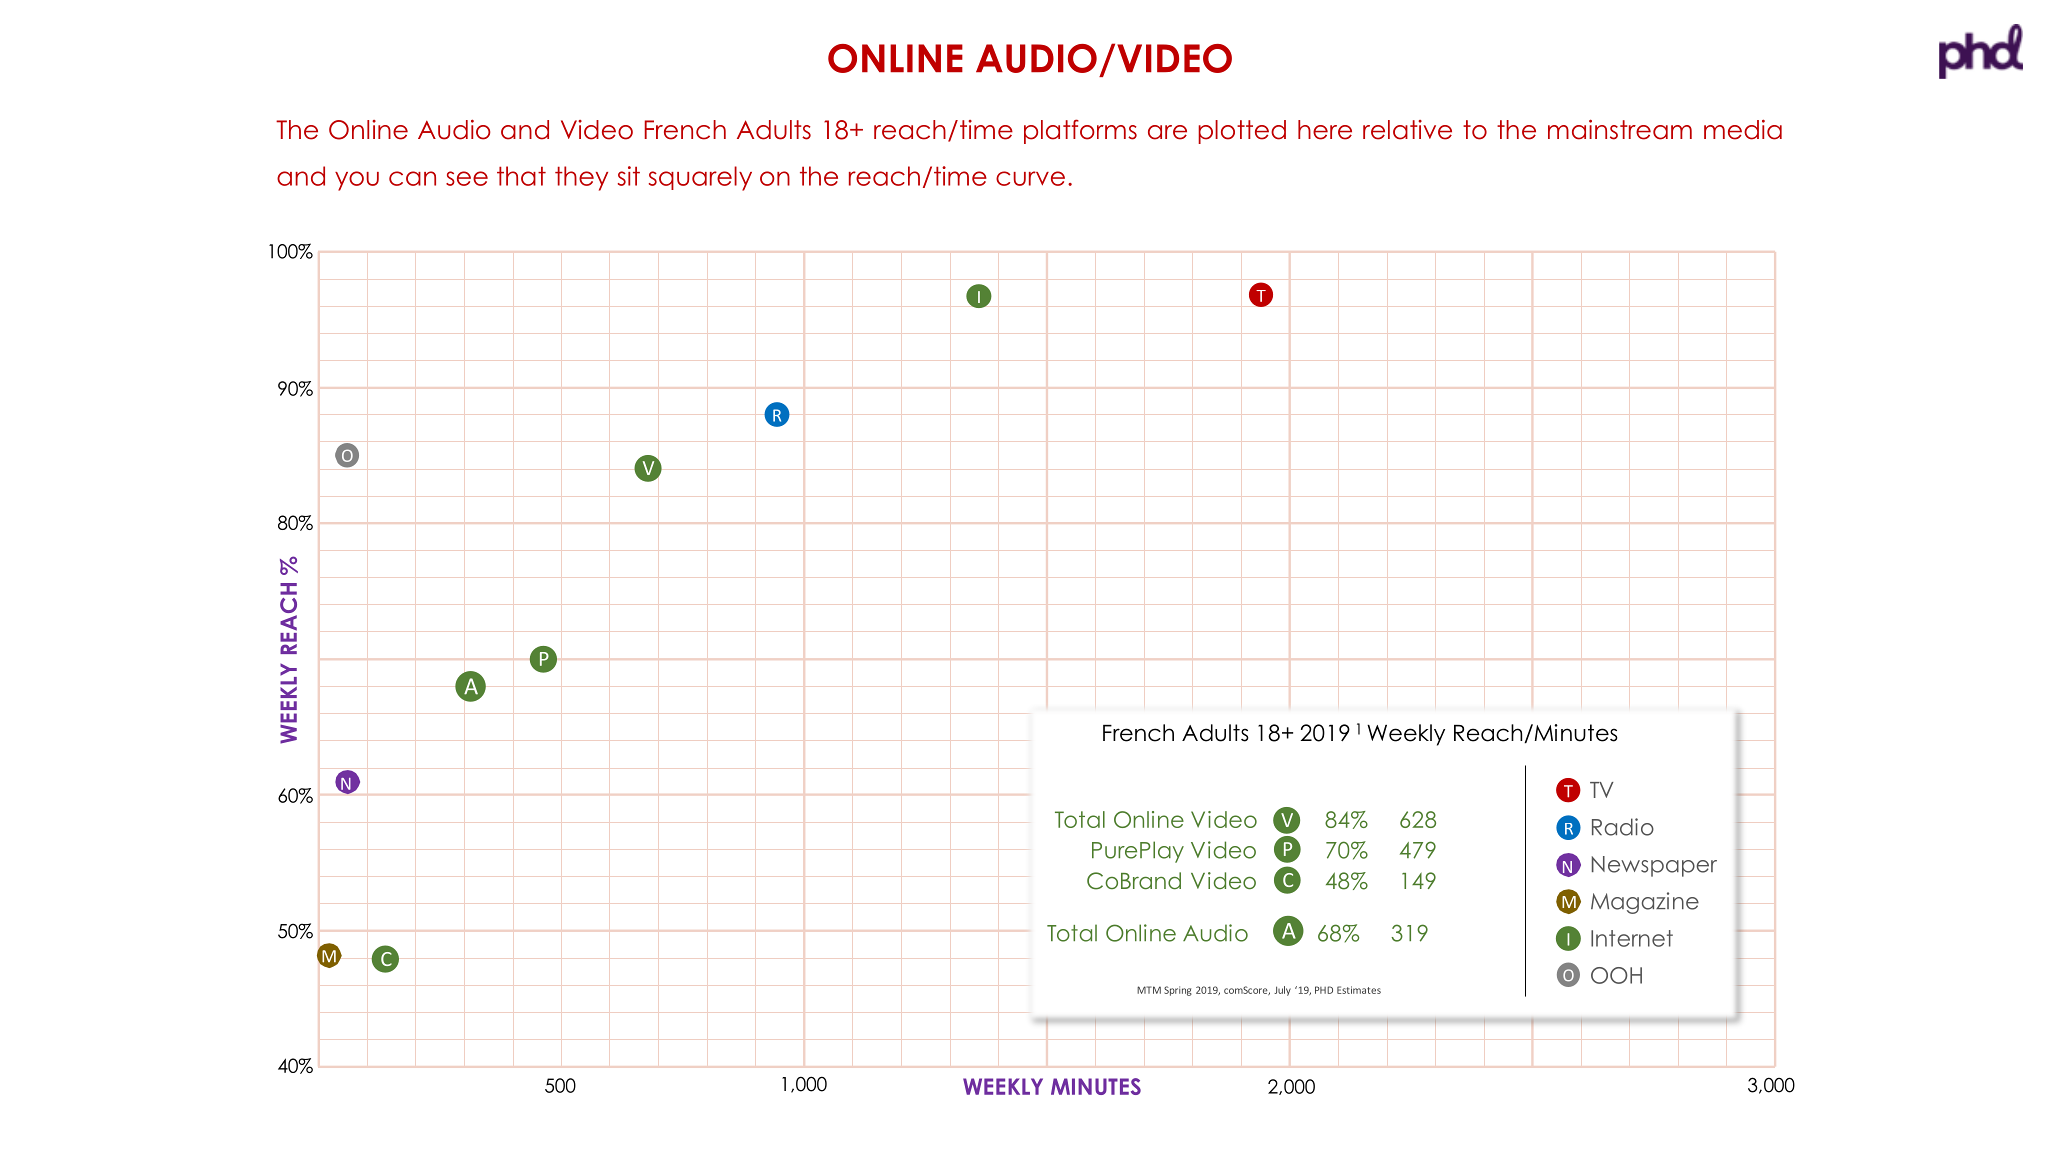 The width and height of the page is (2060, 1159). Describe the element at coordinates (1623, 827) in the page. I see `Radio` at that location.
